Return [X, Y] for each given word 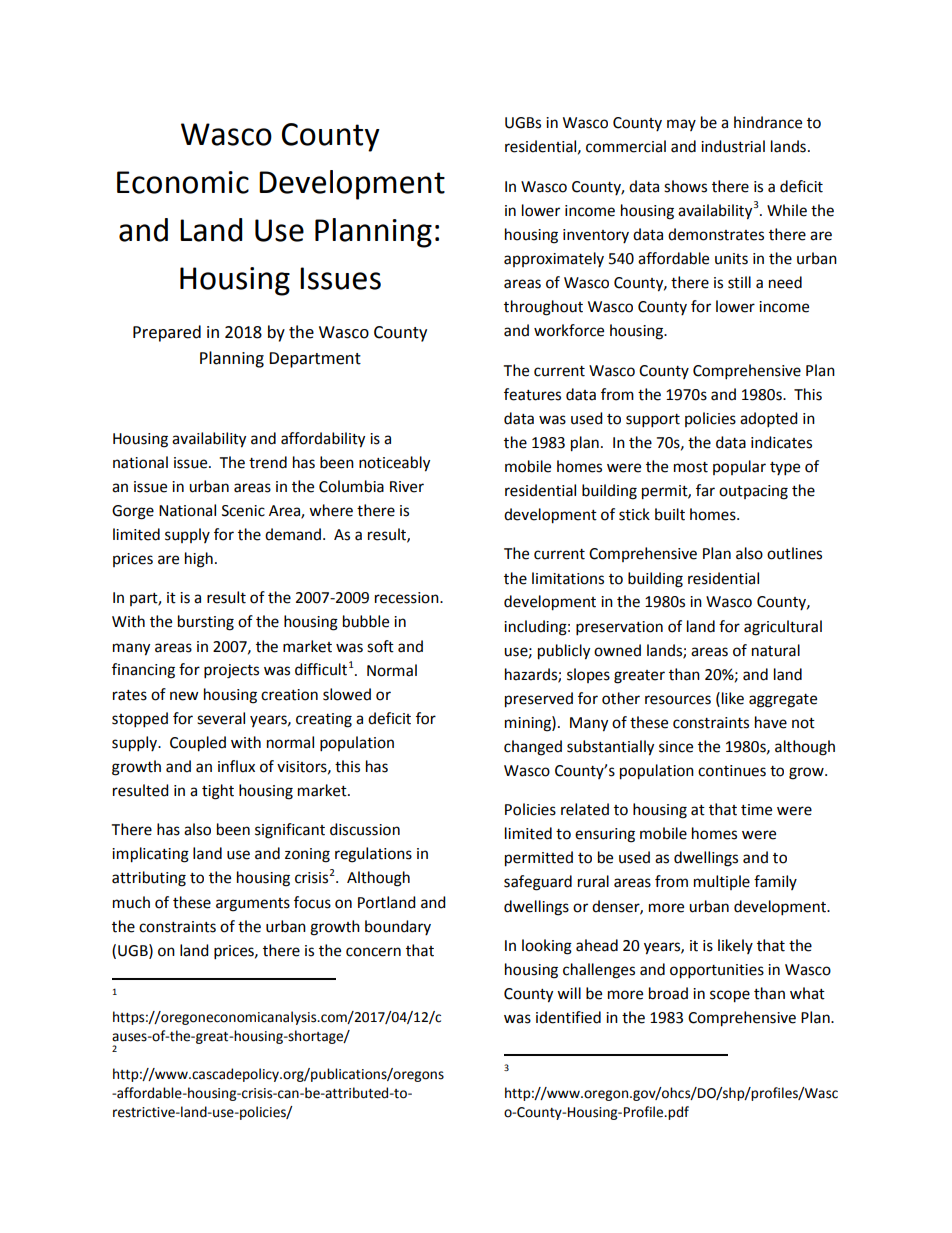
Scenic [243, 511]
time [756, 810]
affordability [323, 440]
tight [218, 792]
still [739, 282]
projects [231, 671]
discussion [365, 829]
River [407, 487]
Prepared [167, 333]
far [705, 490]
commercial [626, 146]
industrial [733, 146]
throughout [543, 308]
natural [776, 650]
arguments [253, 905]
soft [380, 646]
